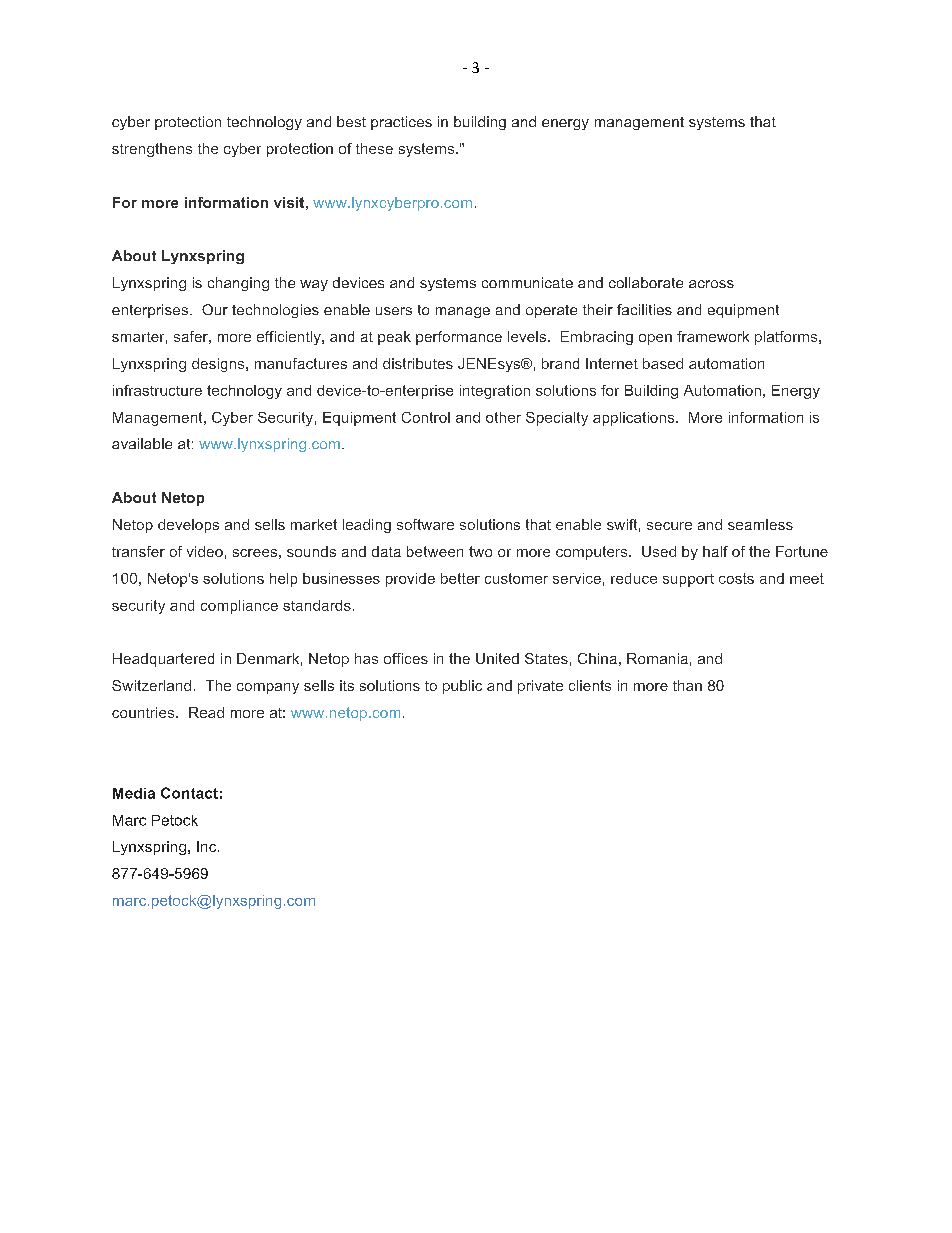 Image resolution: width=952 pixels, height=1233 pixels. What do you see at coordinates (188, 526) in the document?
I see `develops` at bounding box center [188, 526].
